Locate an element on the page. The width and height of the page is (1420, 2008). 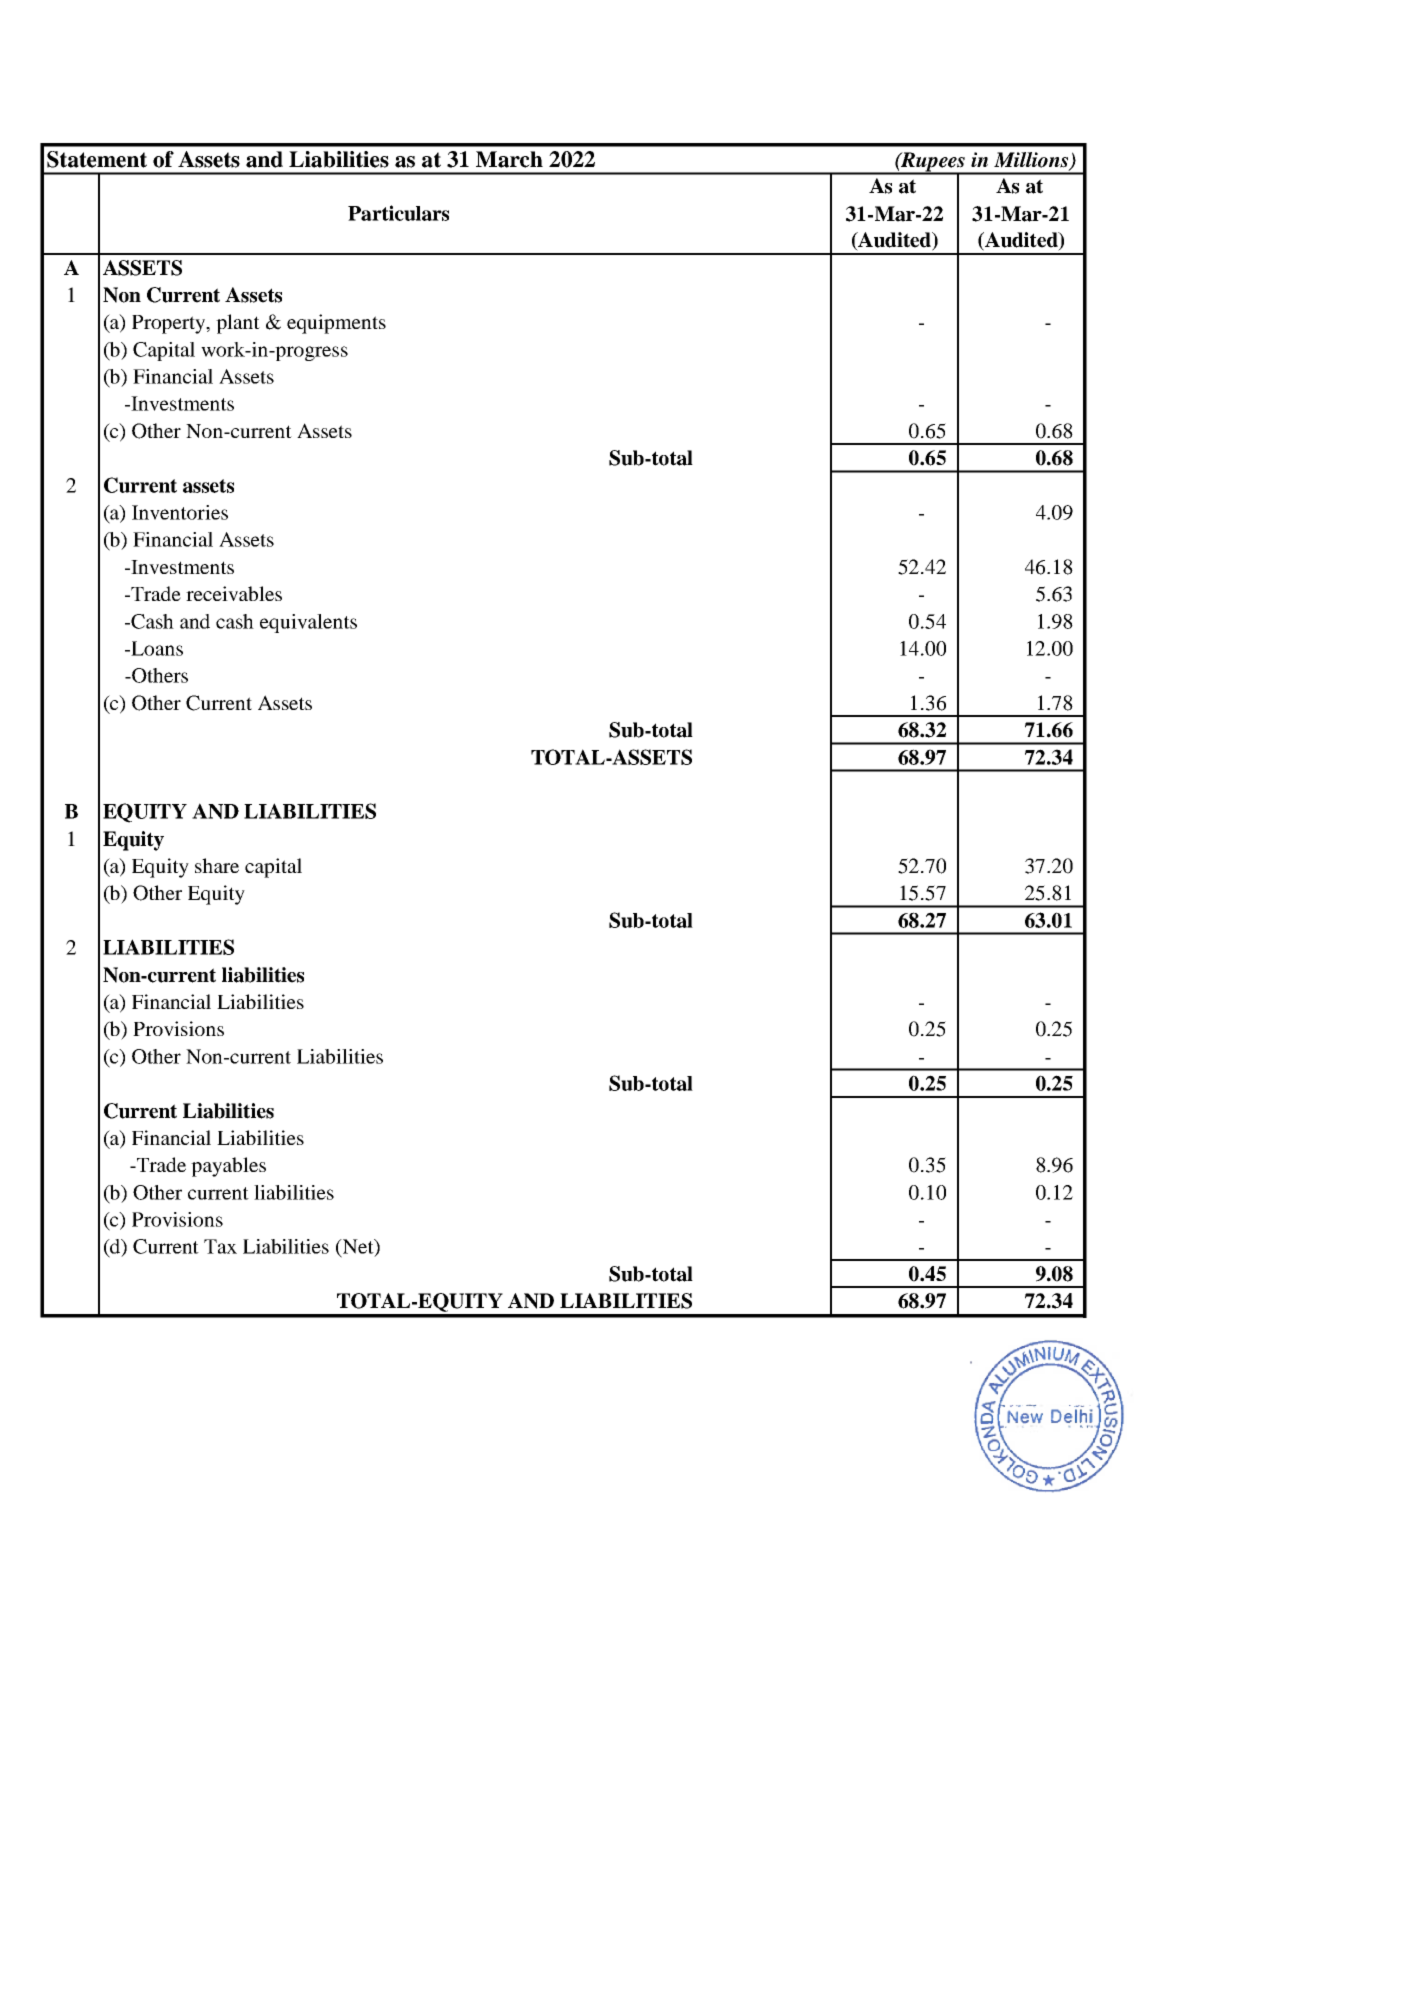
receivables is located at coordinates (234, 593).
